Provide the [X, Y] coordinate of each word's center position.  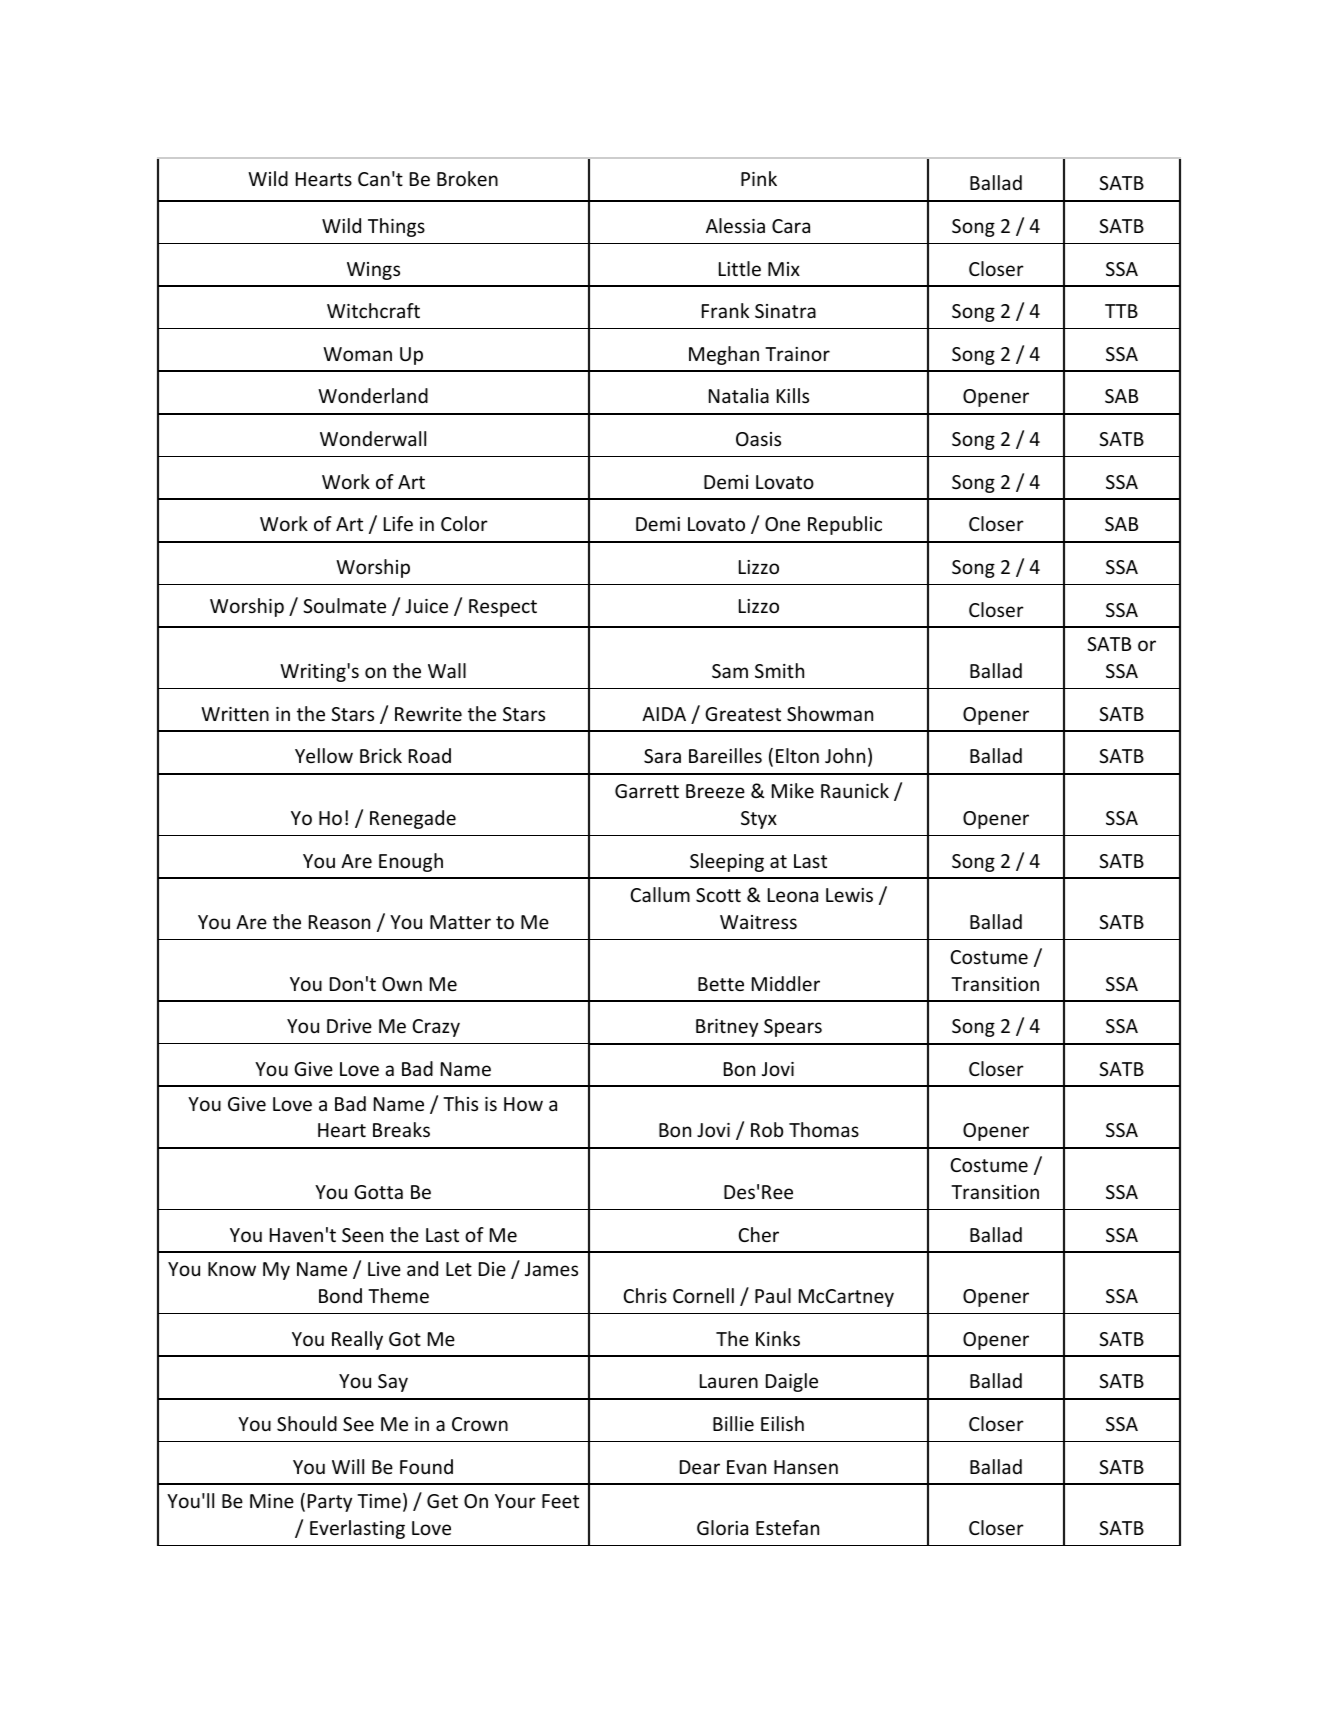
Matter [460, 922]
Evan [746, 1467]
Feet [560, 1501]
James [551, 1269]
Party [330, 1503]
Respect [503, 608]
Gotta [378, 1192]
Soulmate [344, 605]
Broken [467, 178]
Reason [339, 922]
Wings [373, 271]
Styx [759, 820]
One [782, 524]
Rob [767, 1129]
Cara [791, 226]
